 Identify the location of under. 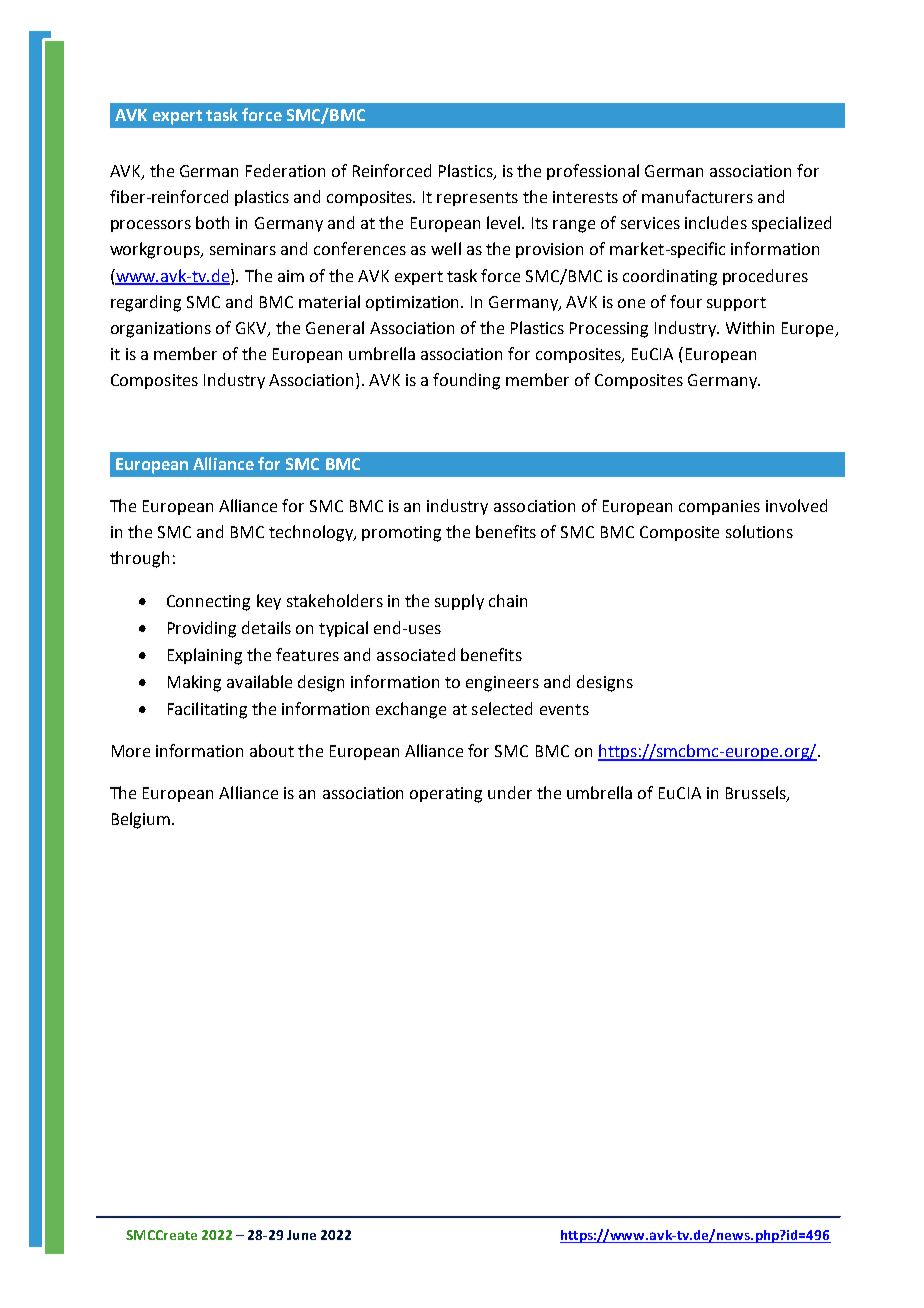
(510, 792).
